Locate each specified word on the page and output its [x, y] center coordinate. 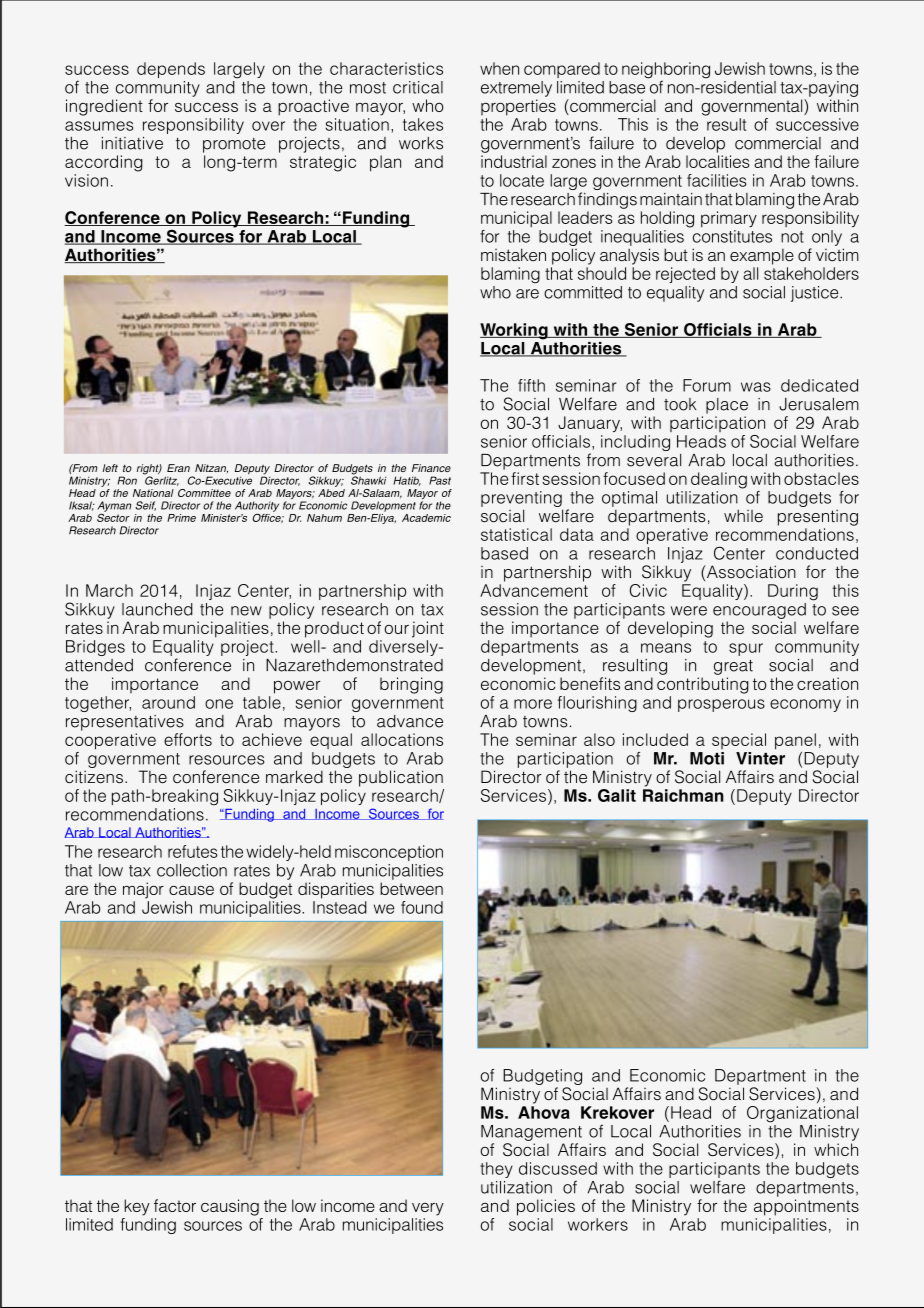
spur [746, 649]
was [756, 387]
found [422, 907]
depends [171, 70]
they [496, 1170]
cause [191, 890]
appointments [806, 1207]
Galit [617, 795]
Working [515, 331]
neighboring [666, 71]
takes [423, 124]
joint [428, 629]
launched [157, 609]
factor [175, 1205]
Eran [178, 468]
